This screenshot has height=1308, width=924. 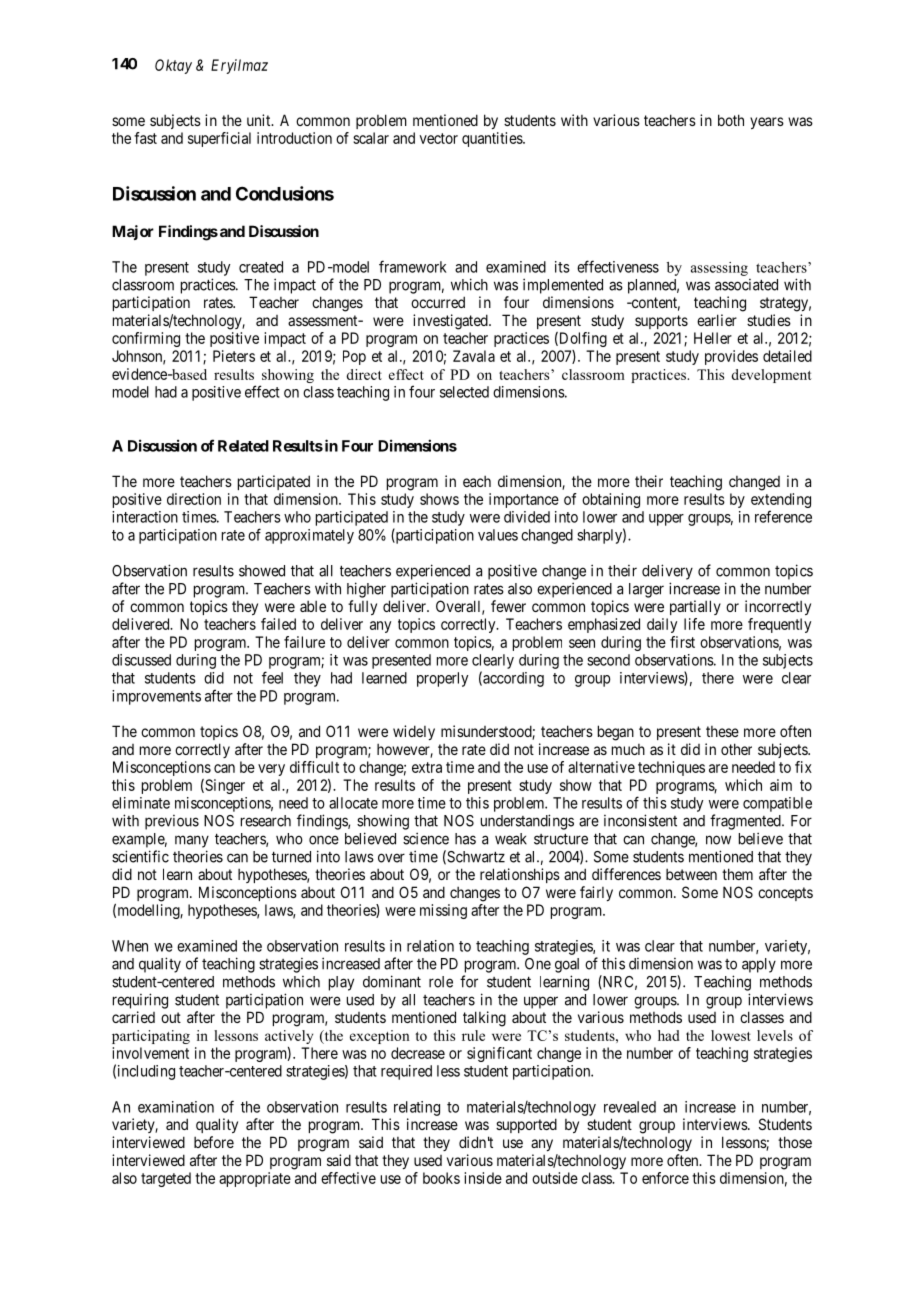 I want to click on quantities, so click(x=493, y=139).
